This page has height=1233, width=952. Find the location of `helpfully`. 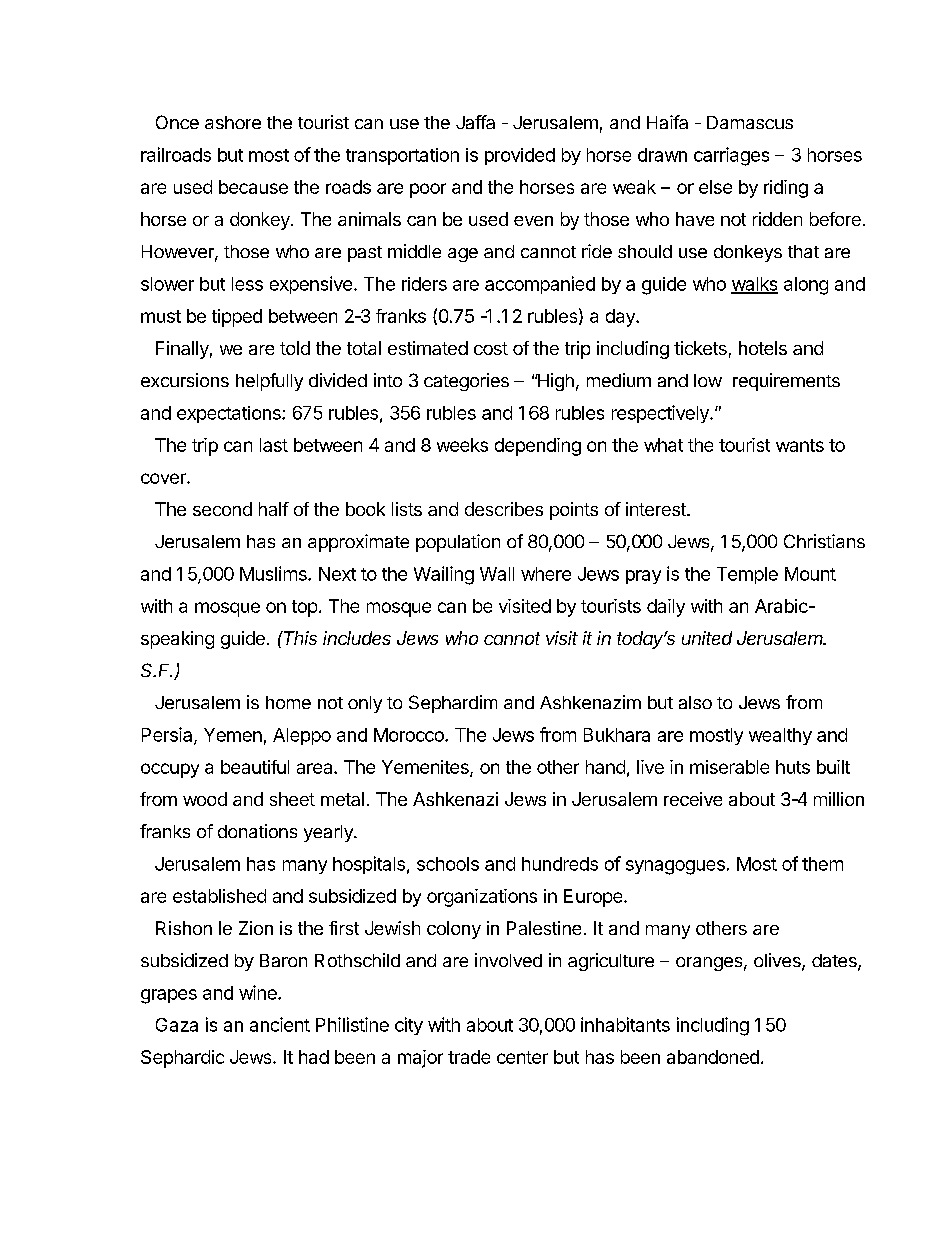

helpfully is located at coordinates (269, 382).
